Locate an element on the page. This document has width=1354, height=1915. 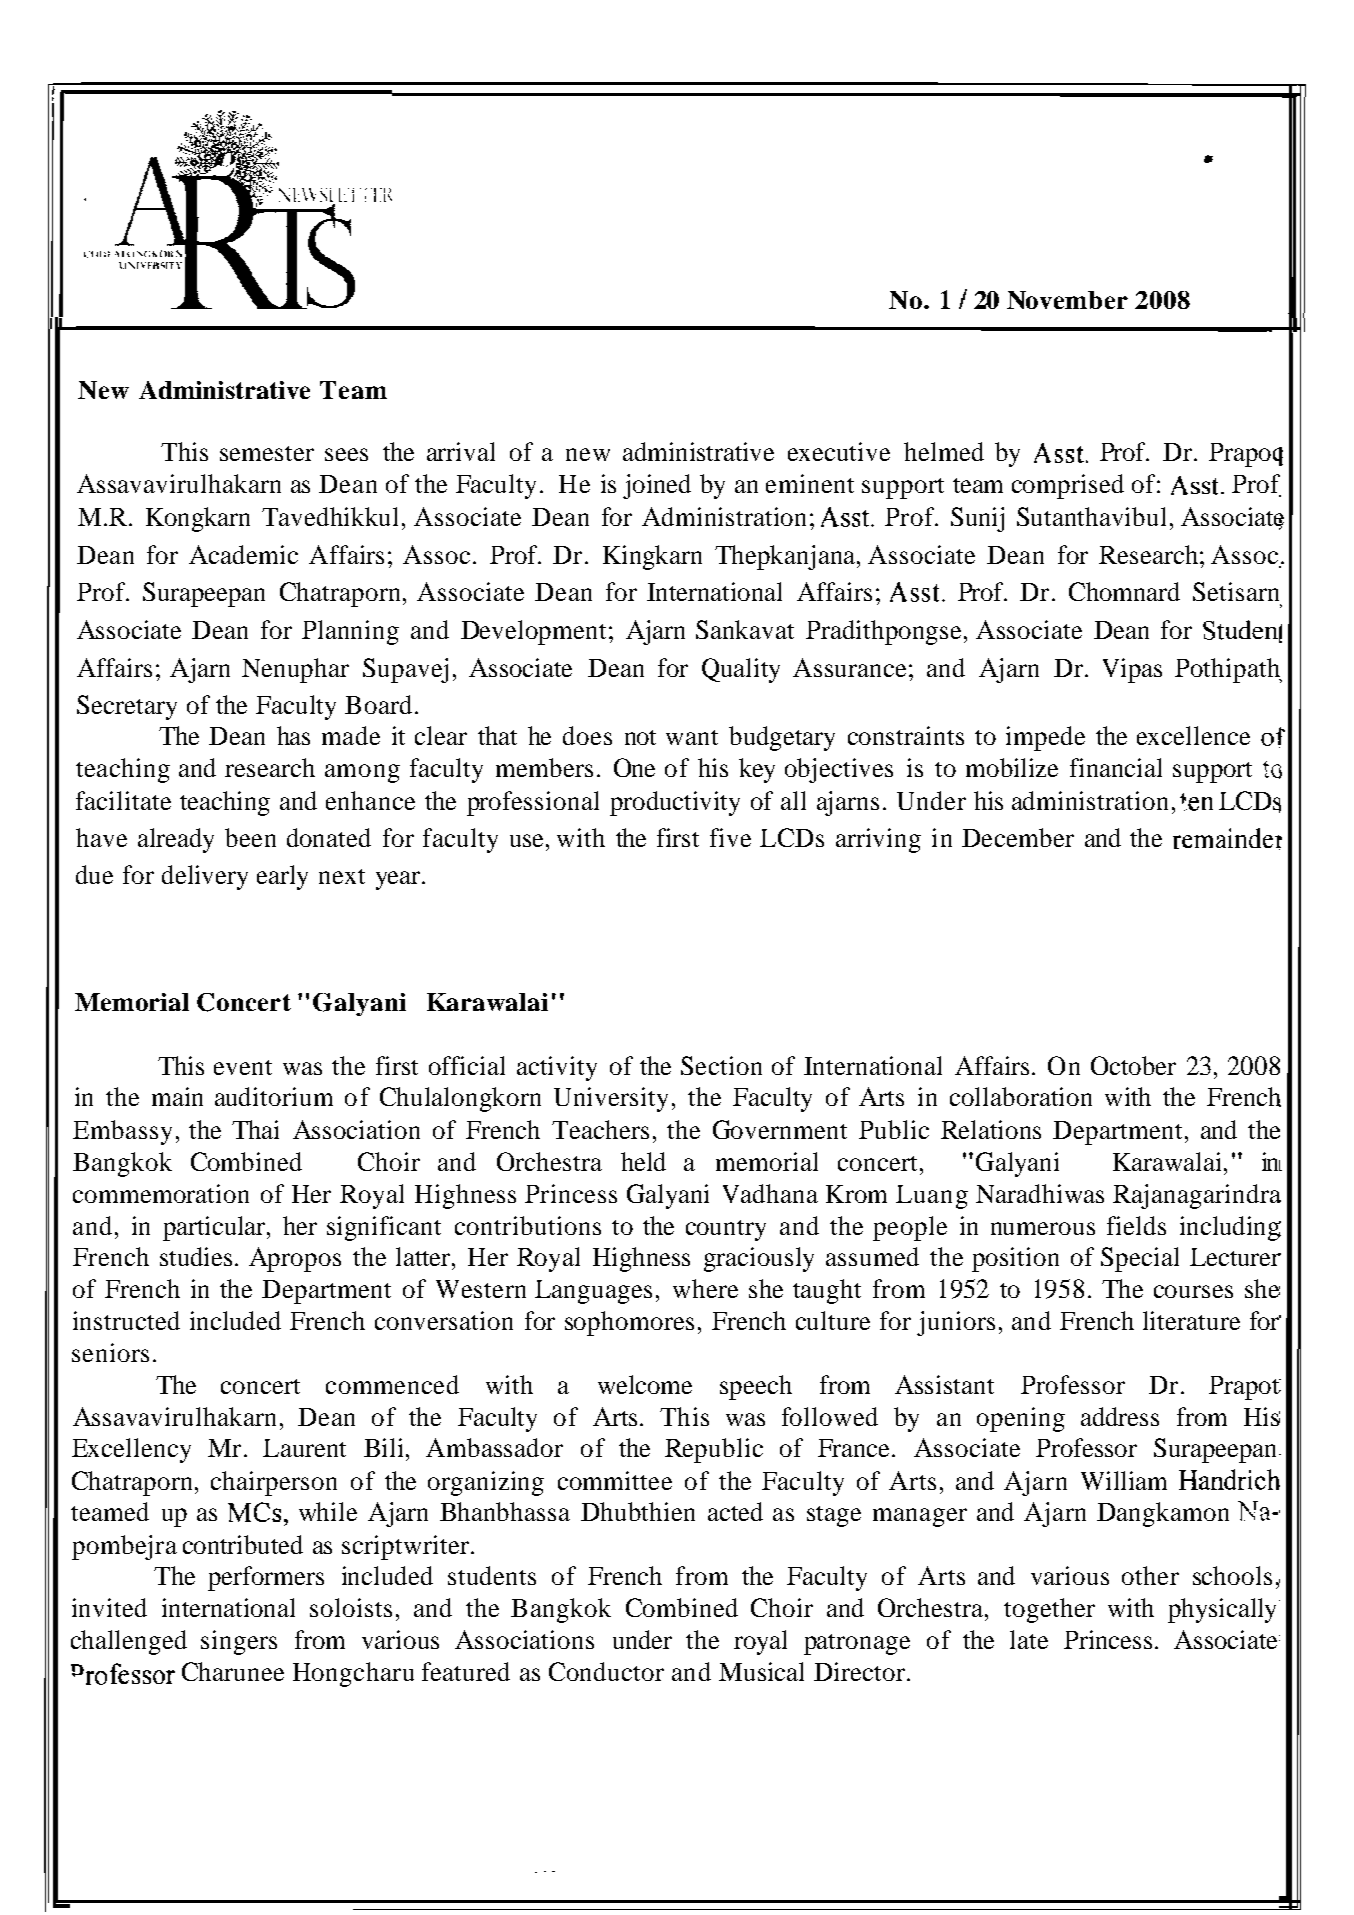
October is located at coordinates (1133, 1065).
